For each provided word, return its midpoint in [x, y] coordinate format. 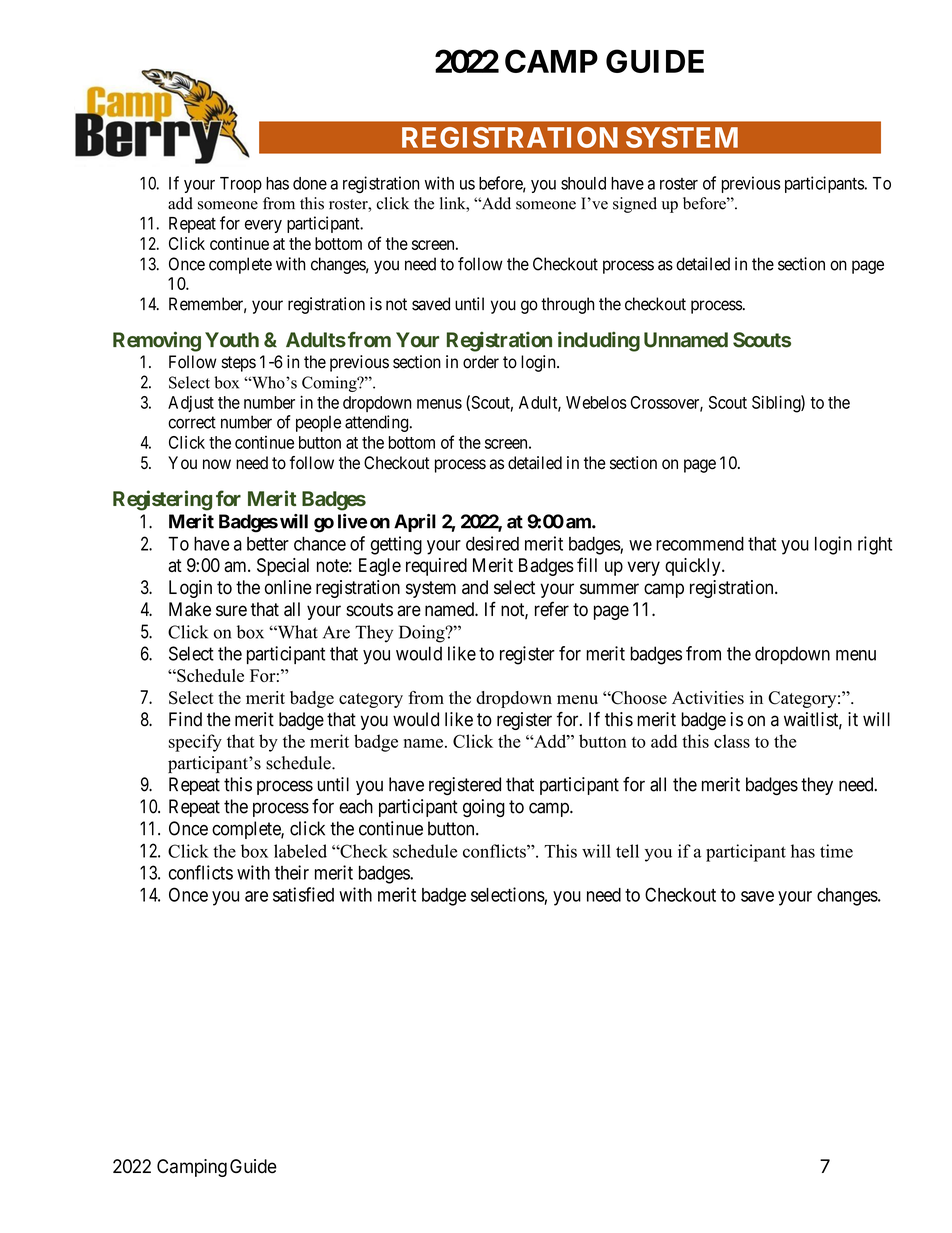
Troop [241, 185]
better [268, 544]
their [292, 872]
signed [635, 205]
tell [627, 851]
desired [492, 543]
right [875, 545]
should [583, 183]
